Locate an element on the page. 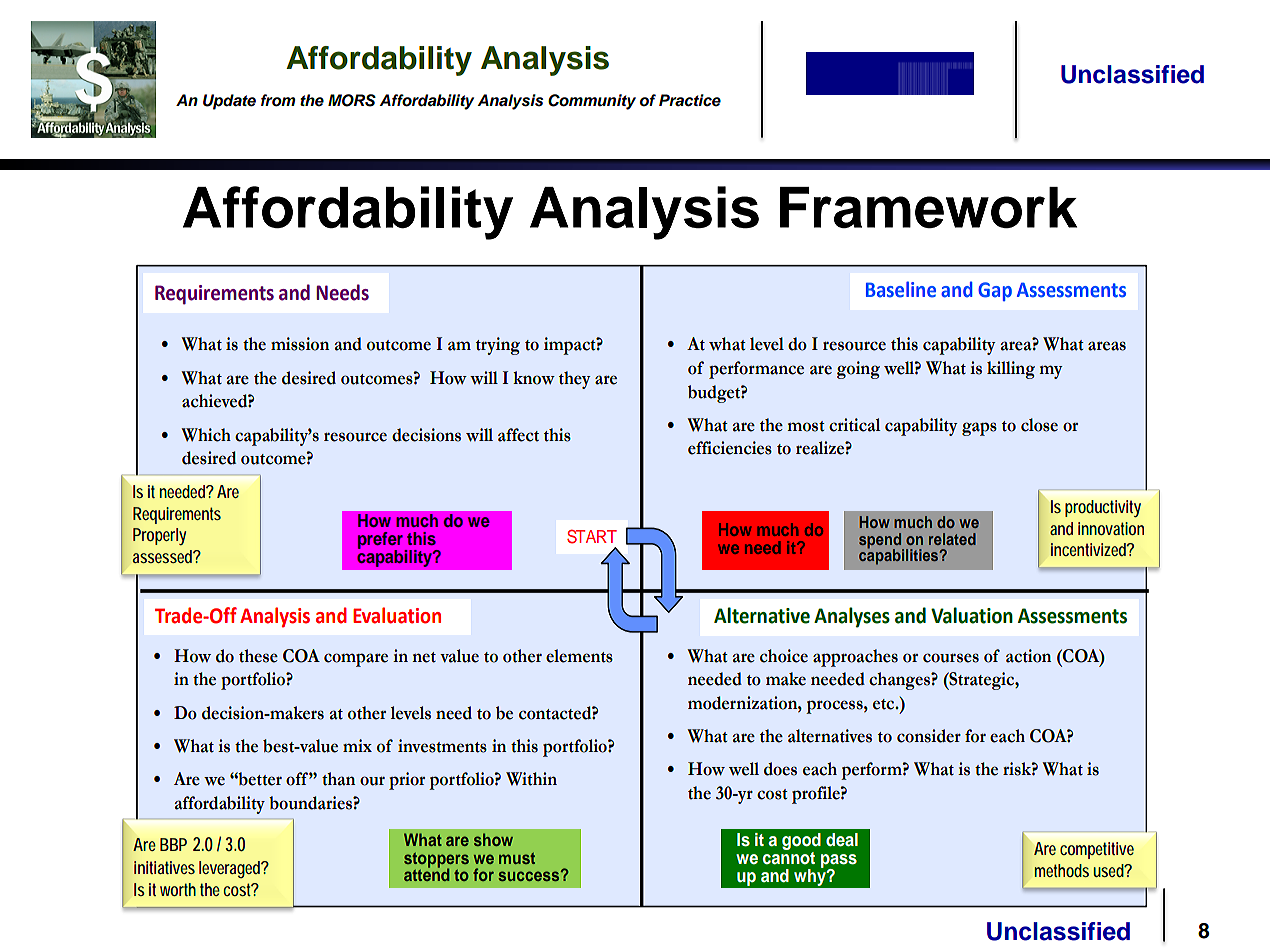 The width and height of the image is (1270, 952). Baseline is located at coordinates (901, 289).
